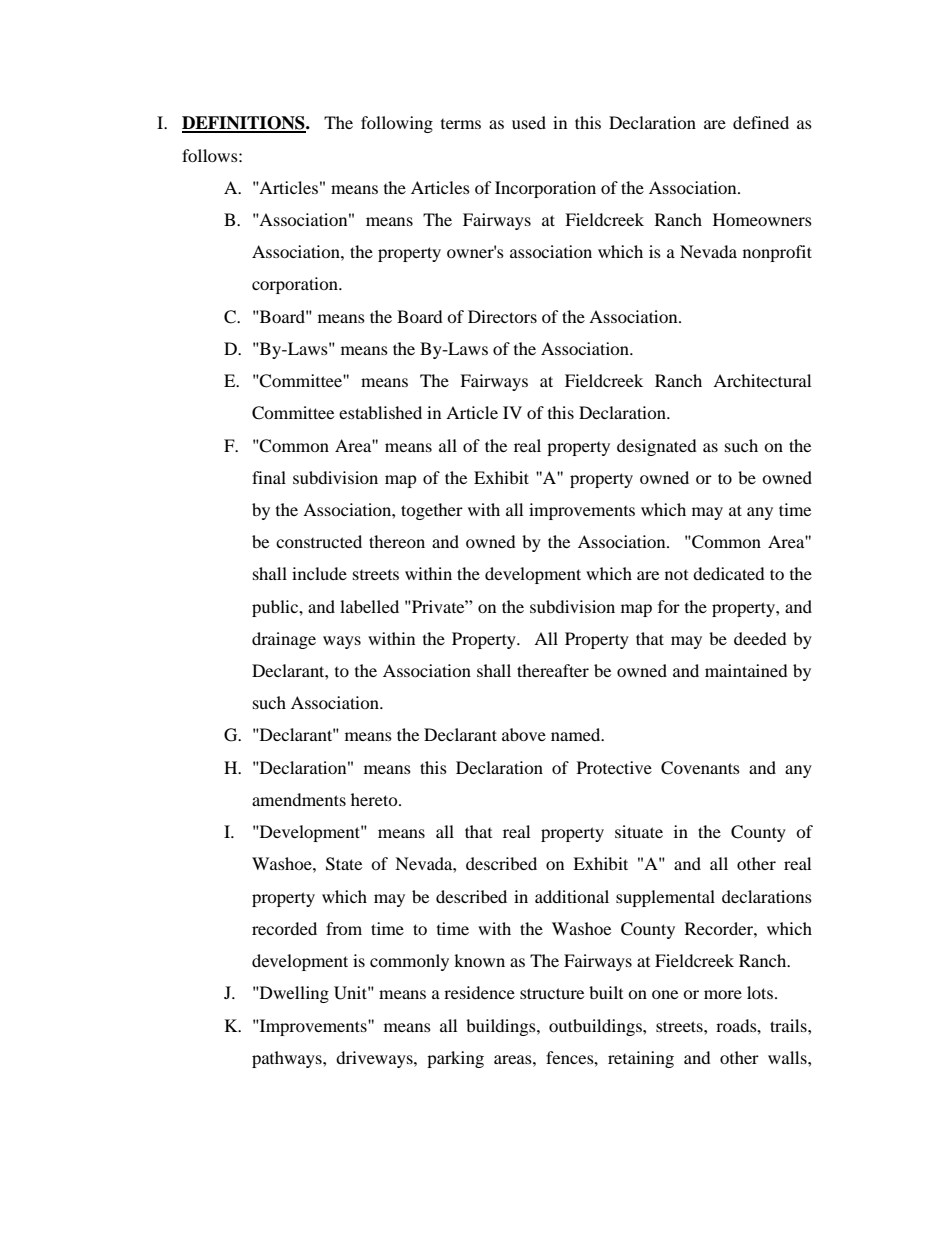 The height and width of the screenshot is (1233, 952). Describe the element at coordinates (319, 573) in the screenshot. I see `include` at that location.
